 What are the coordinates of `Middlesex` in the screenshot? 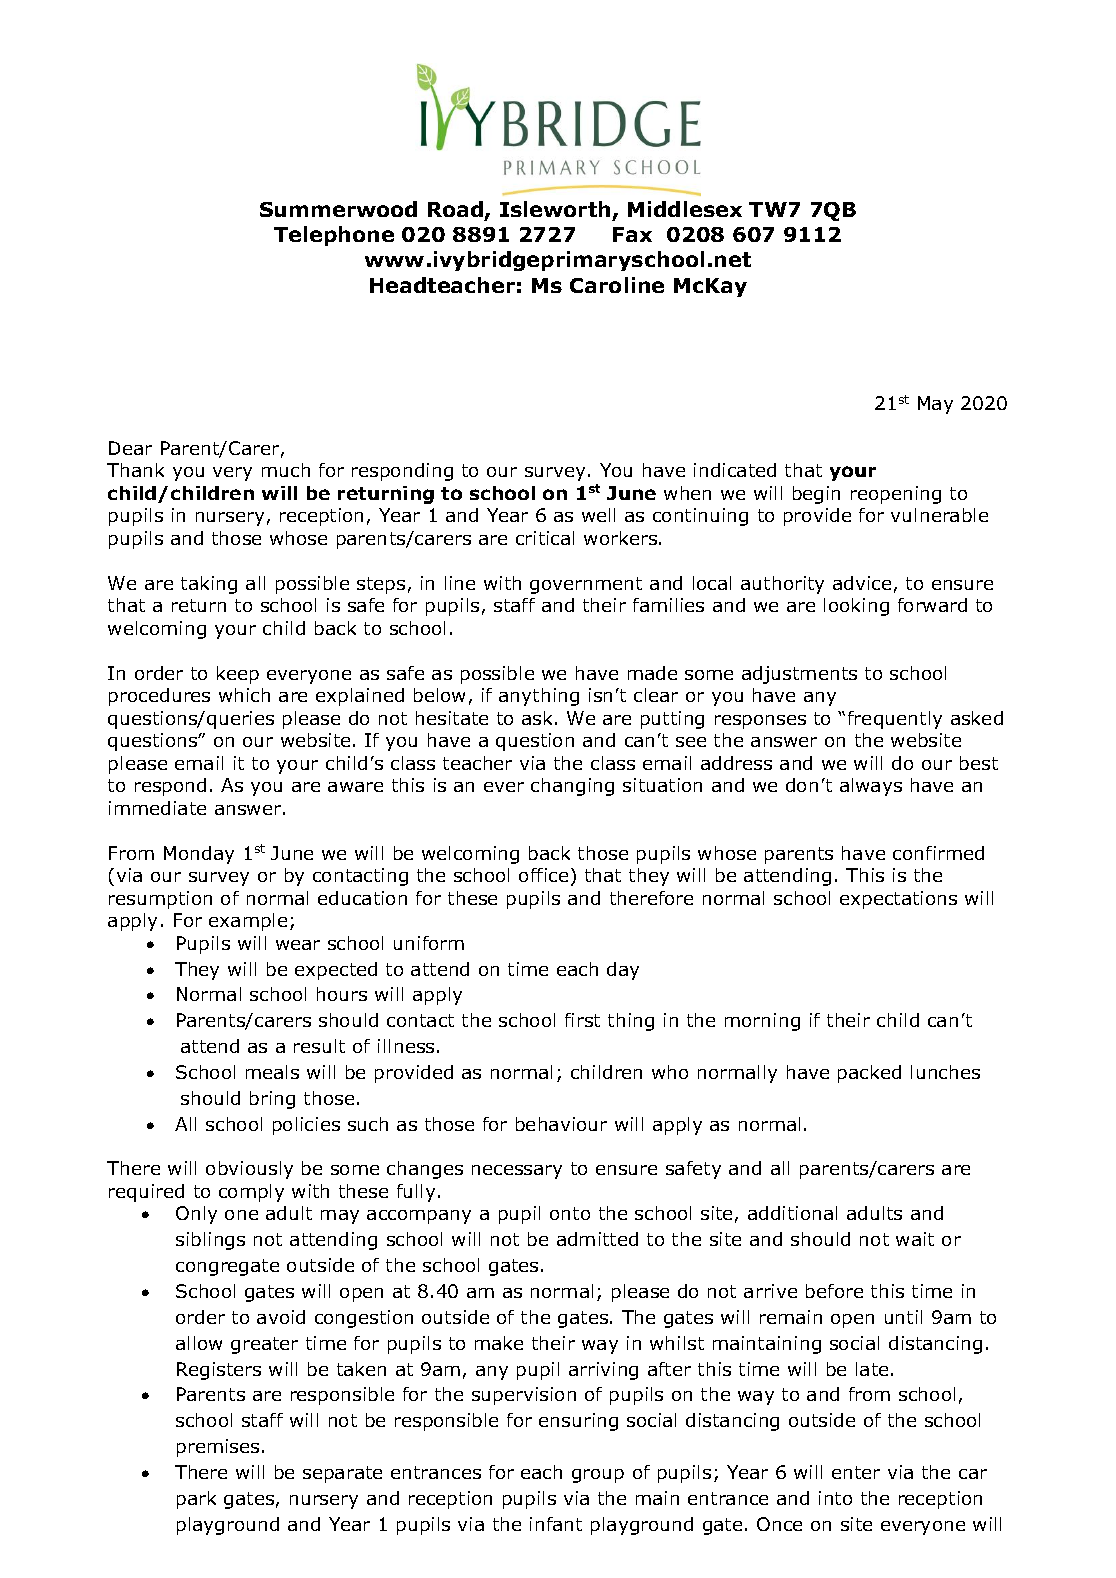 It's located at (685, 209).
